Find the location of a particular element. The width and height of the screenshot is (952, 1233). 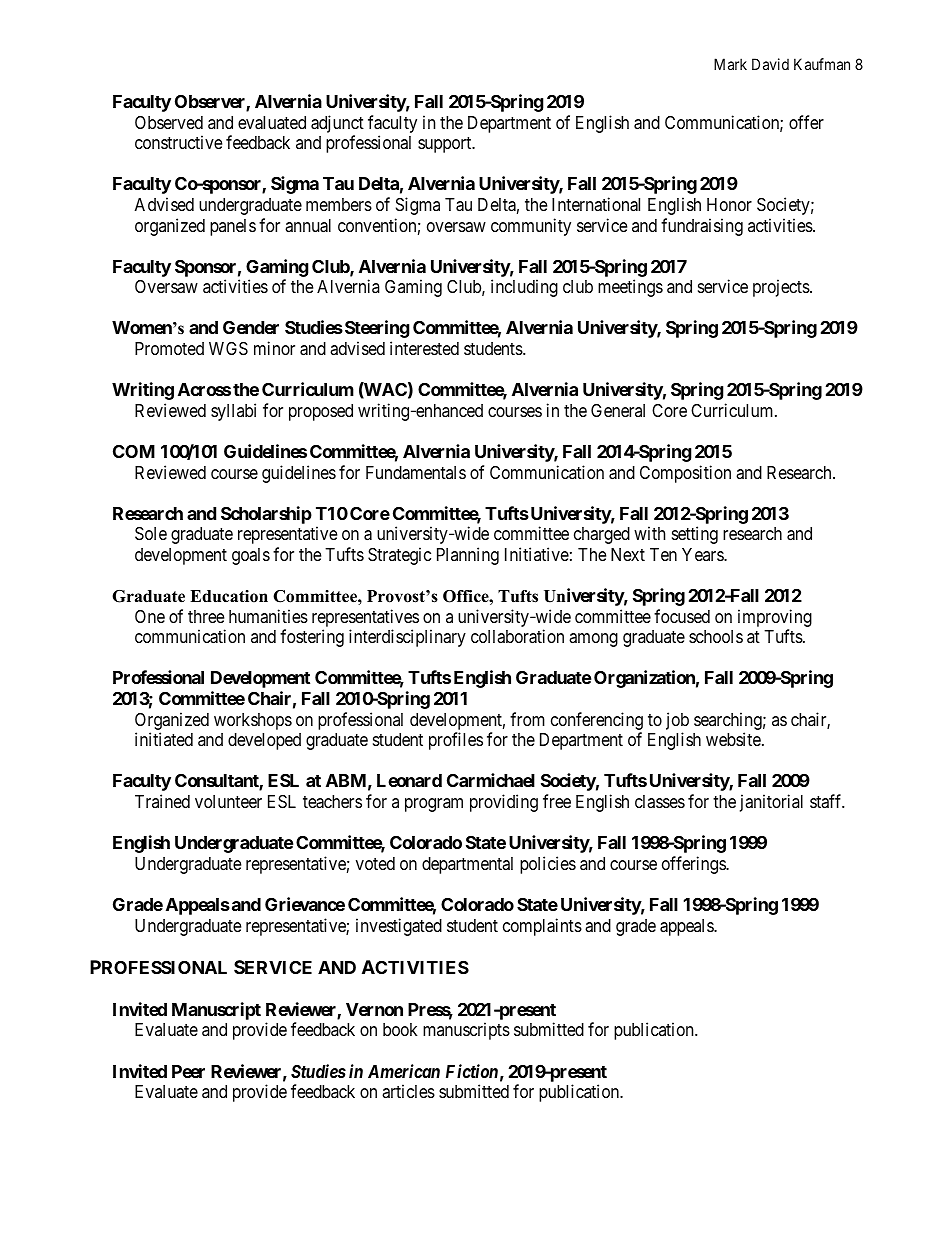

Peer is located at coordinates (188, 1071).
